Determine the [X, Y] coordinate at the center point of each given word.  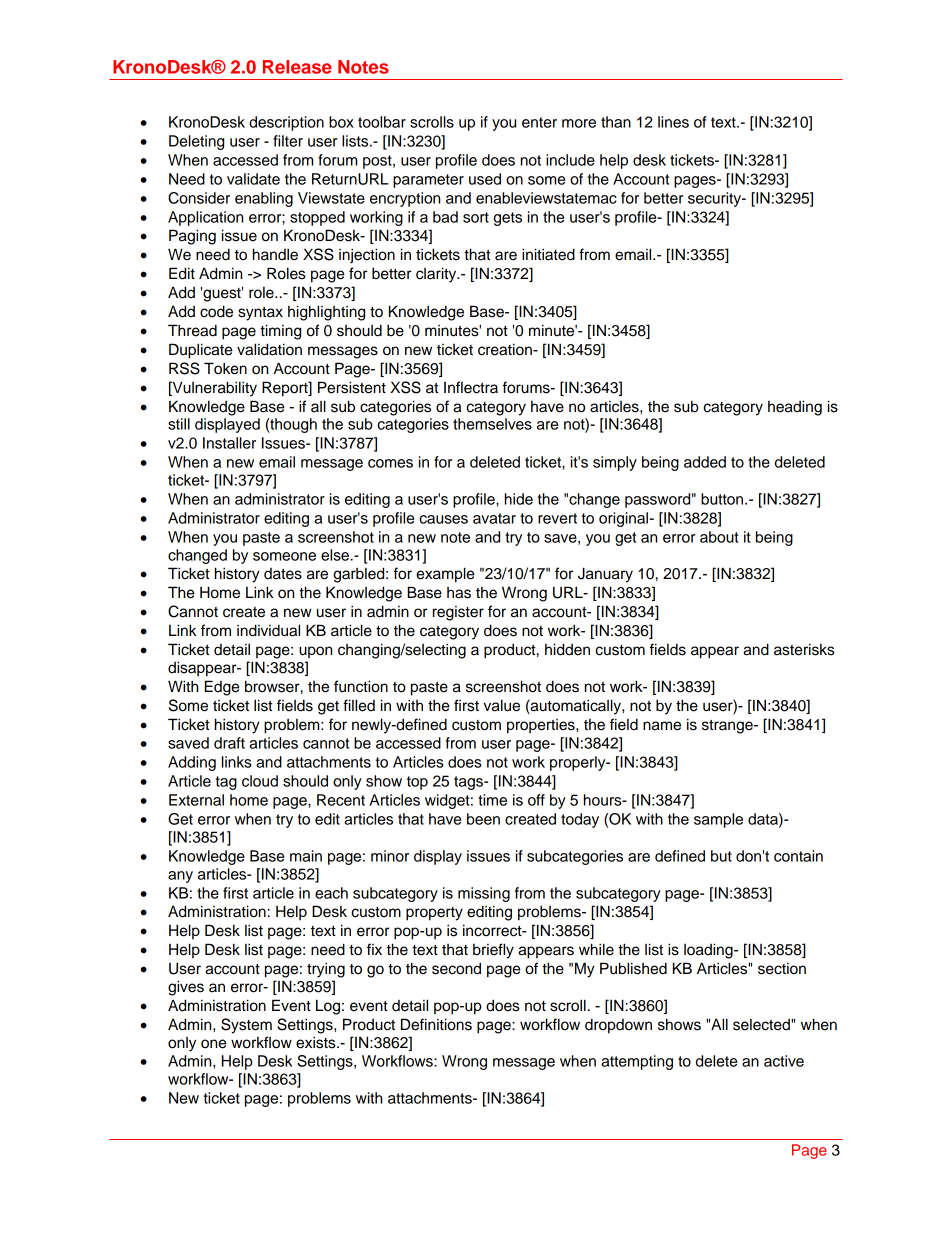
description [286, 123]
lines [673, 122]
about [719, 537]
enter [539, 122]
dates [283, 574]
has [459, 593]
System [246, 1026]
